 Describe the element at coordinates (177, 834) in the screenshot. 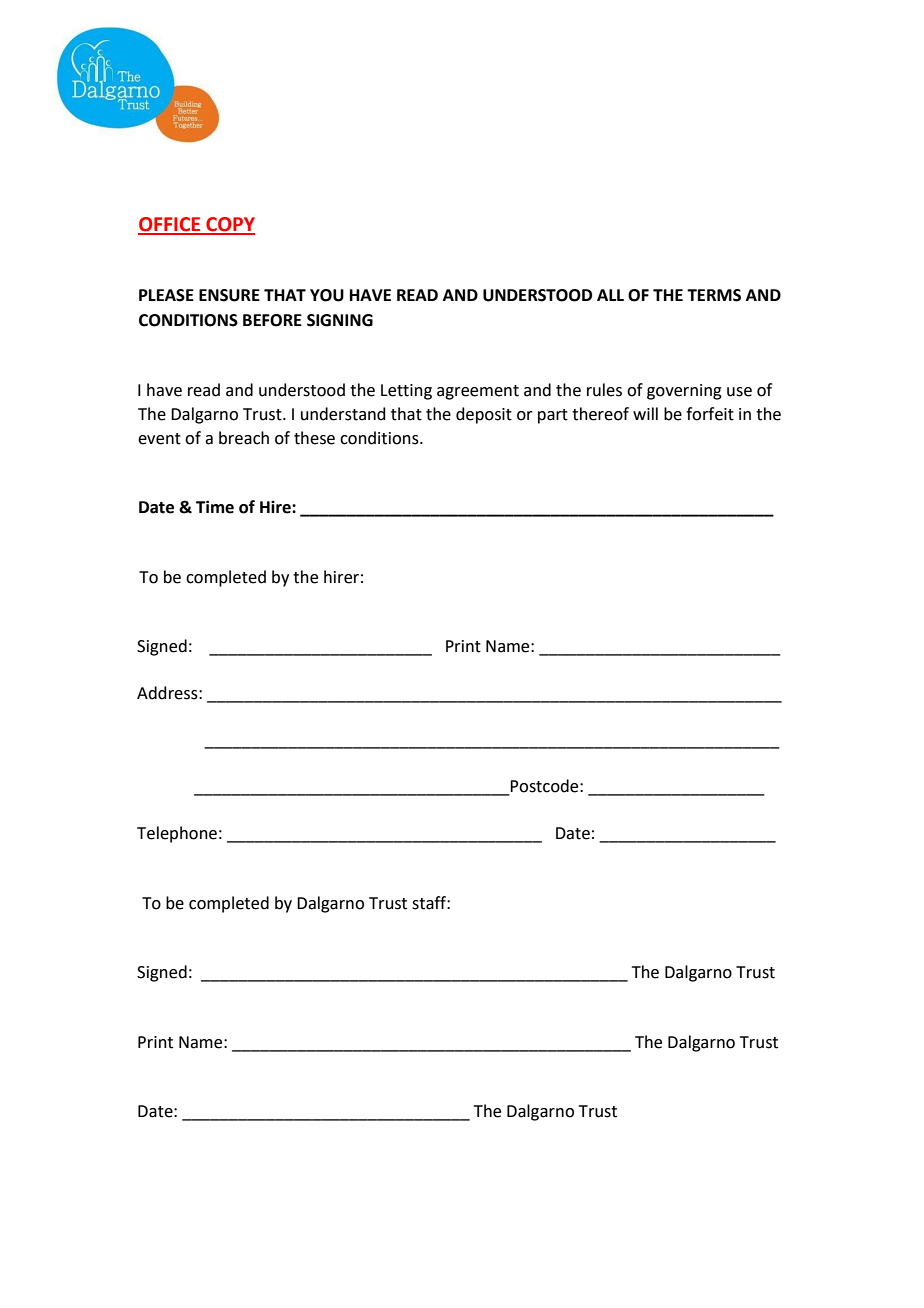

I see `Telephone` at that location.
